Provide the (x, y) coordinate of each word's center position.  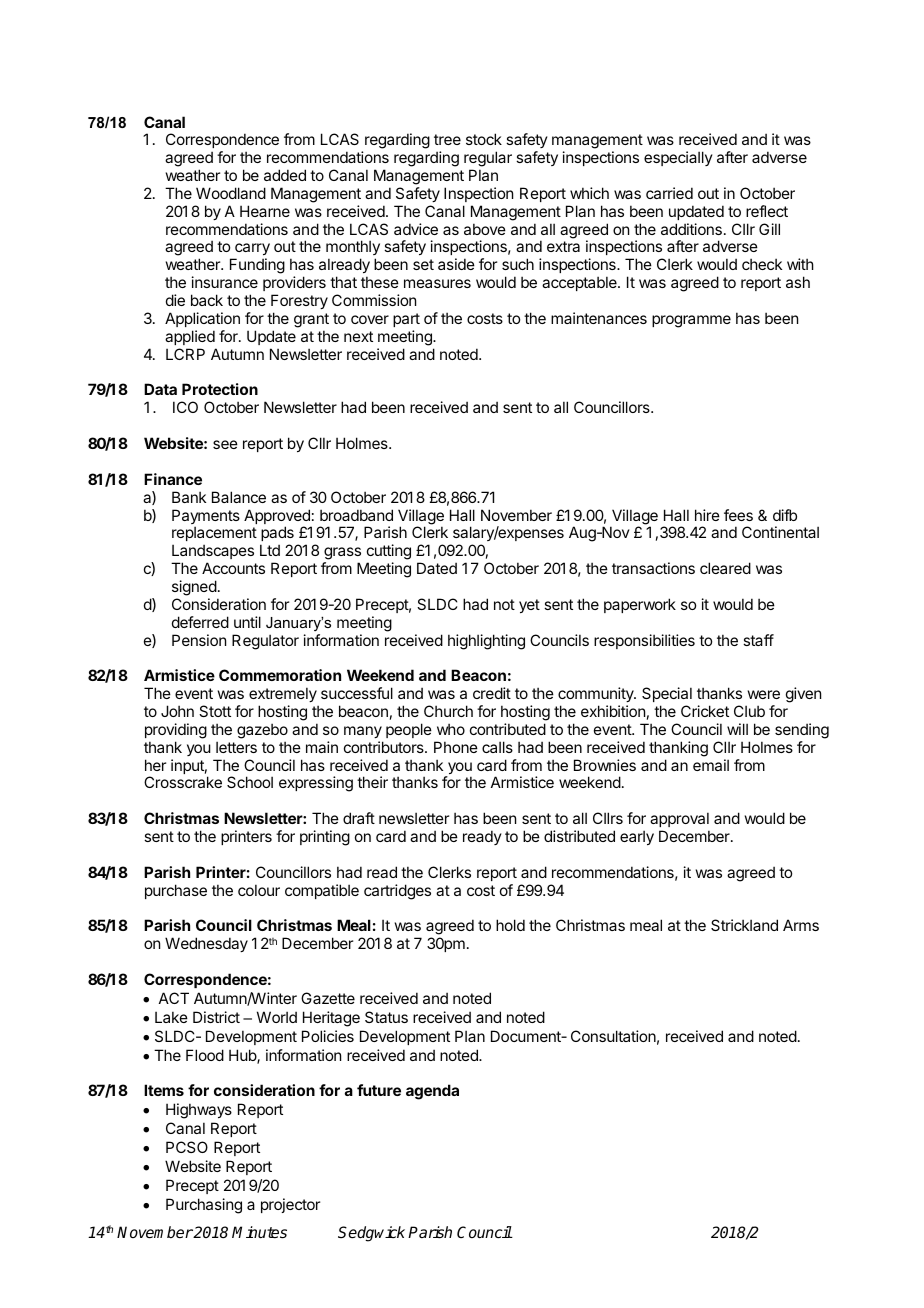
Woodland (231, 193)
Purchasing (204, 1206)
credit (492, 693)
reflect (767, 211)
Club (749, 711)
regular (488, 160)
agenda (432, 1092)
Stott (215, 711)
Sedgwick (371, 1234)
